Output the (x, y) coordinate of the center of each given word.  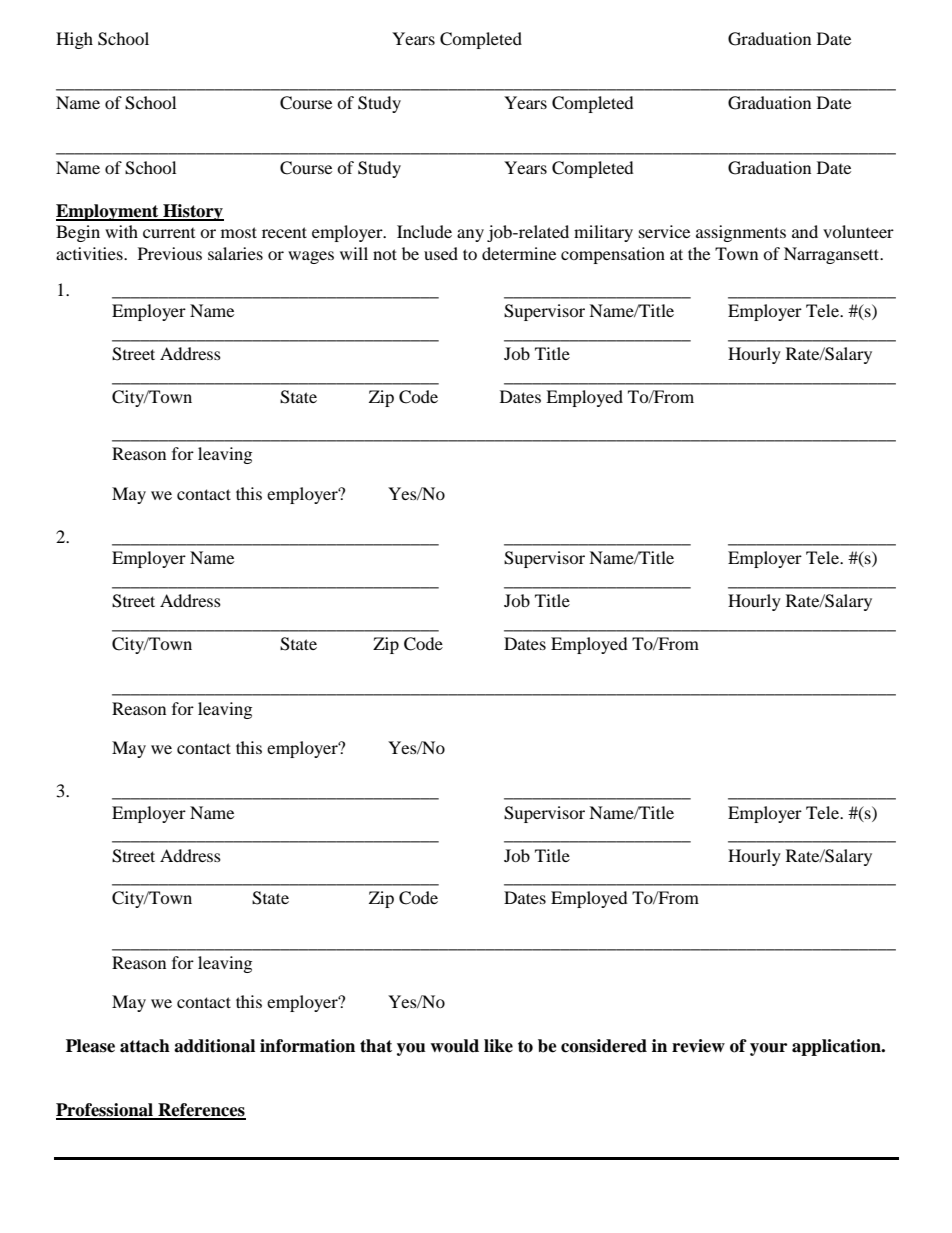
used (441, 253)
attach (145, 1046)
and (805, 231)
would (454, 1046)
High (74, 40)
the (699, 253)
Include (424, 231)
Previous (170, 253)
